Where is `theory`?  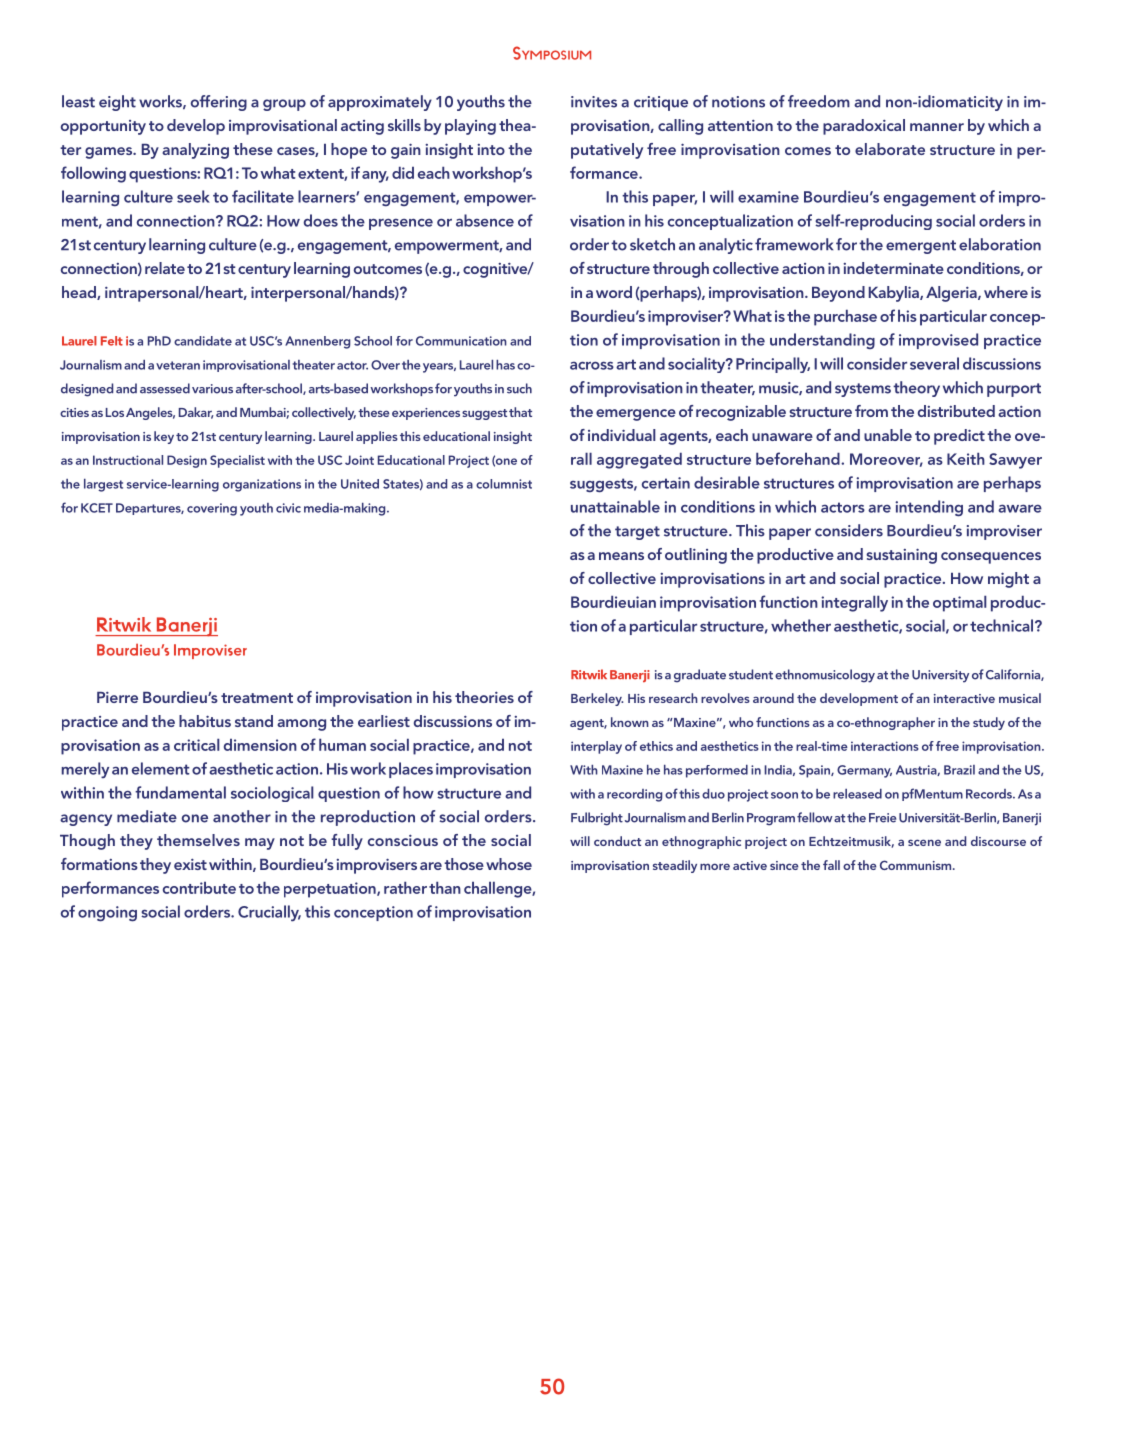
theory is located at coordinates (916, 389).
